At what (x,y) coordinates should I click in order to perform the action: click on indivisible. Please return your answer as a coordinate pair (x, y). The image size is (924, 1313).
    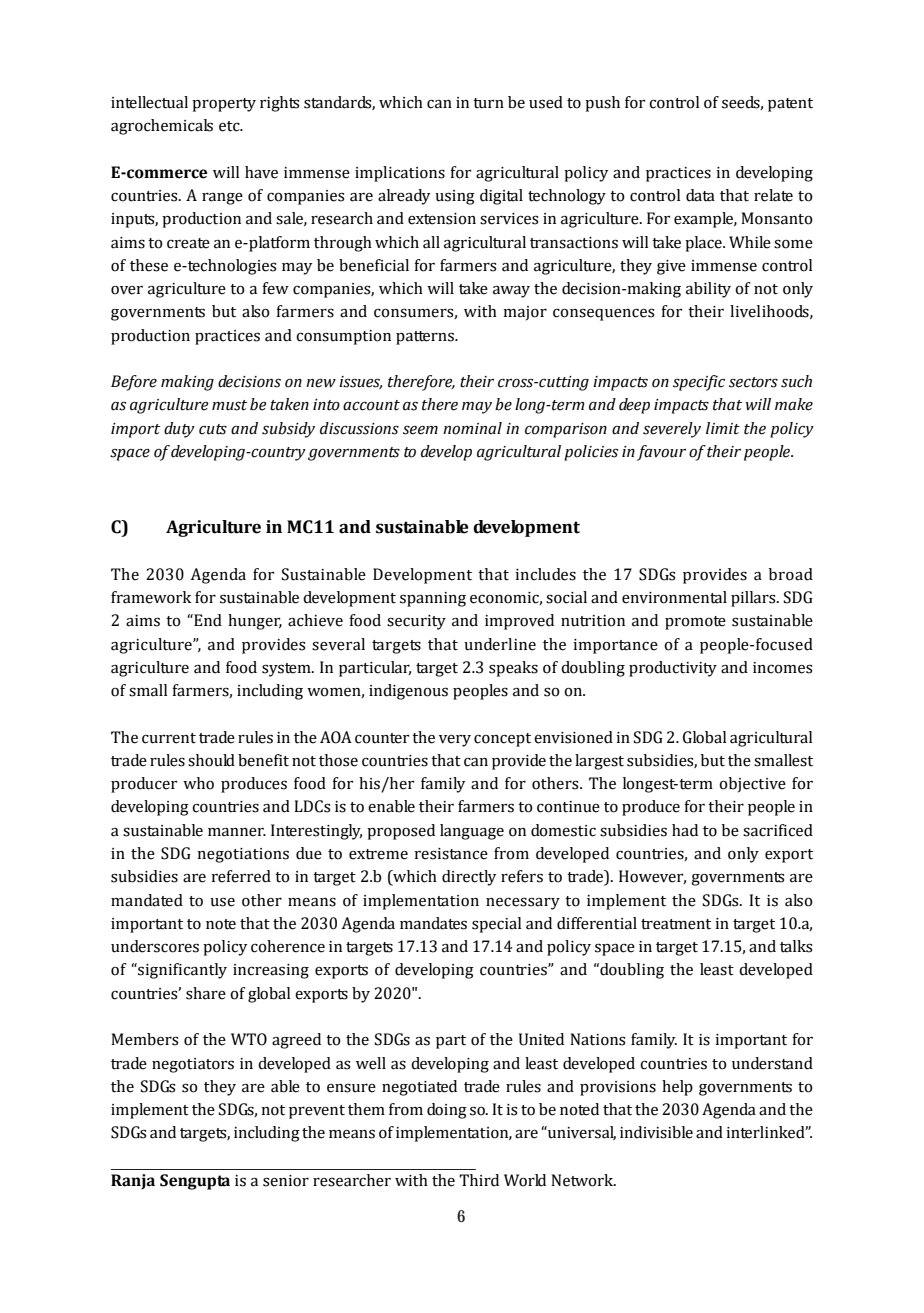
    Looking at the image, I should click on (656, 1132).
